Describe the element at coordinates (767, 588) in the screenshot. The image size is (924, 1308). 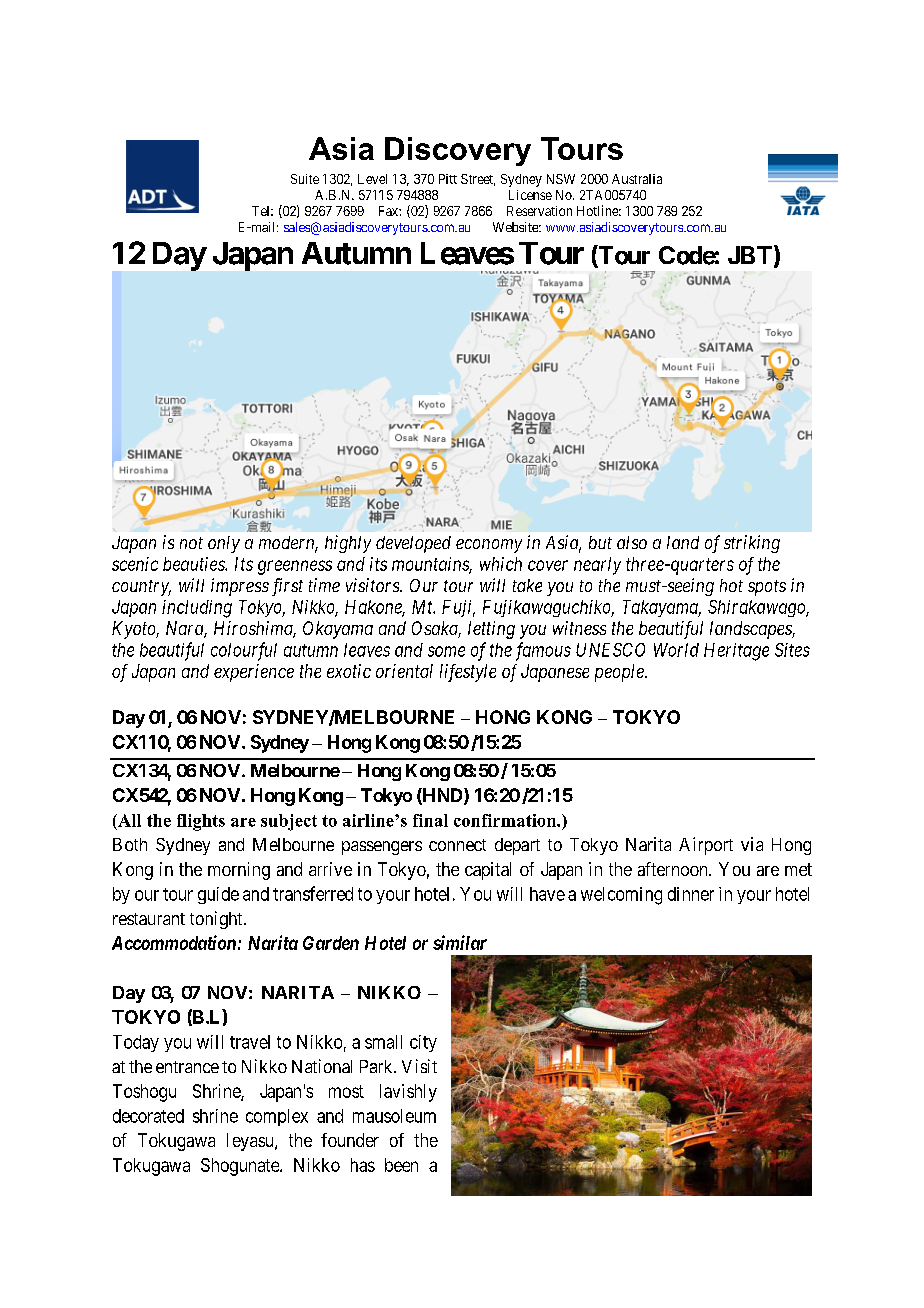
I see `spots` at that location.
